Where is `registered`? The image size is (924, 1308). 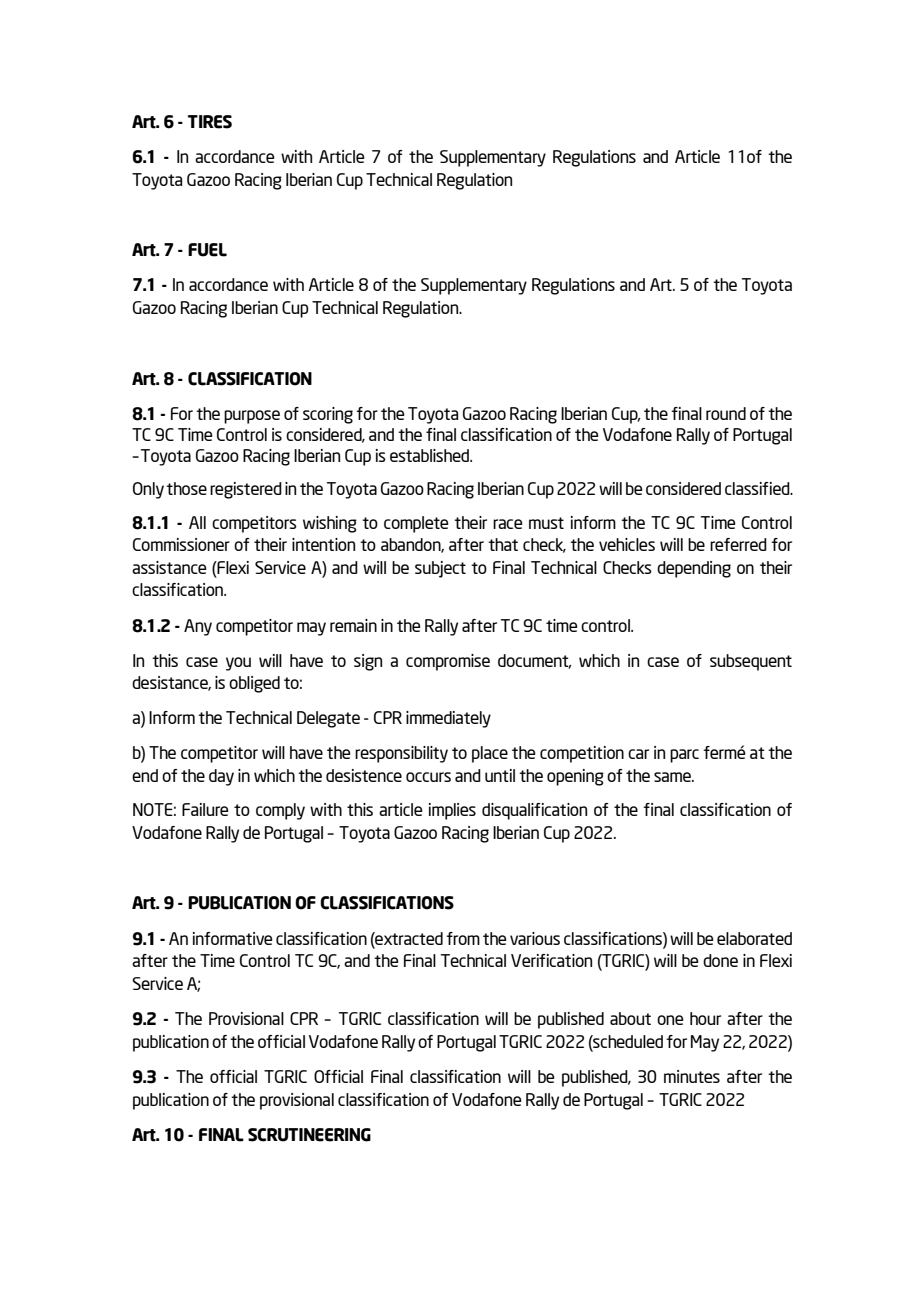 registered is located at coordinates (246, 490).
